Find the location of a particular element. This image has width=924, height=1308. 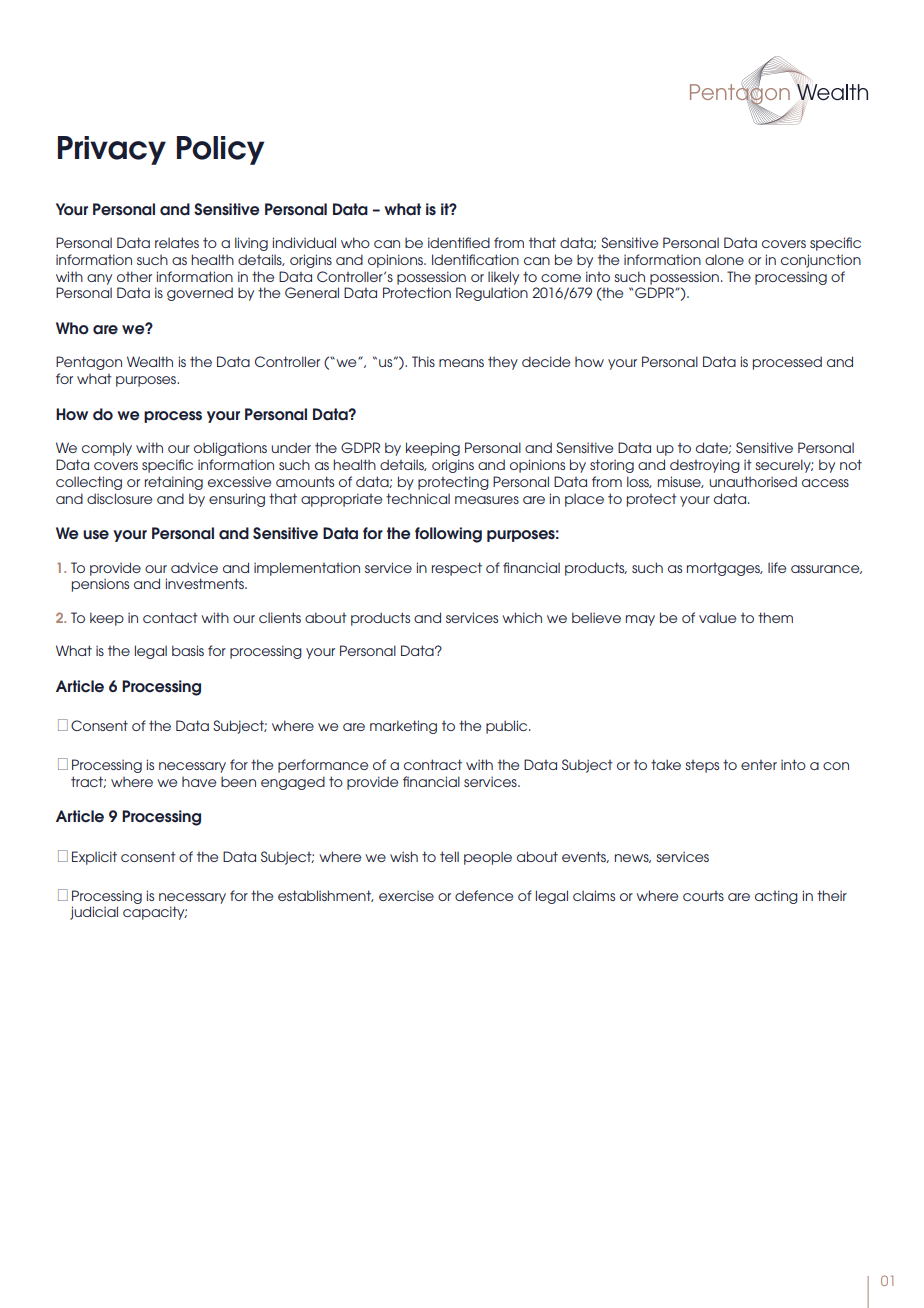

basis is located at coordinates (188, 650).
